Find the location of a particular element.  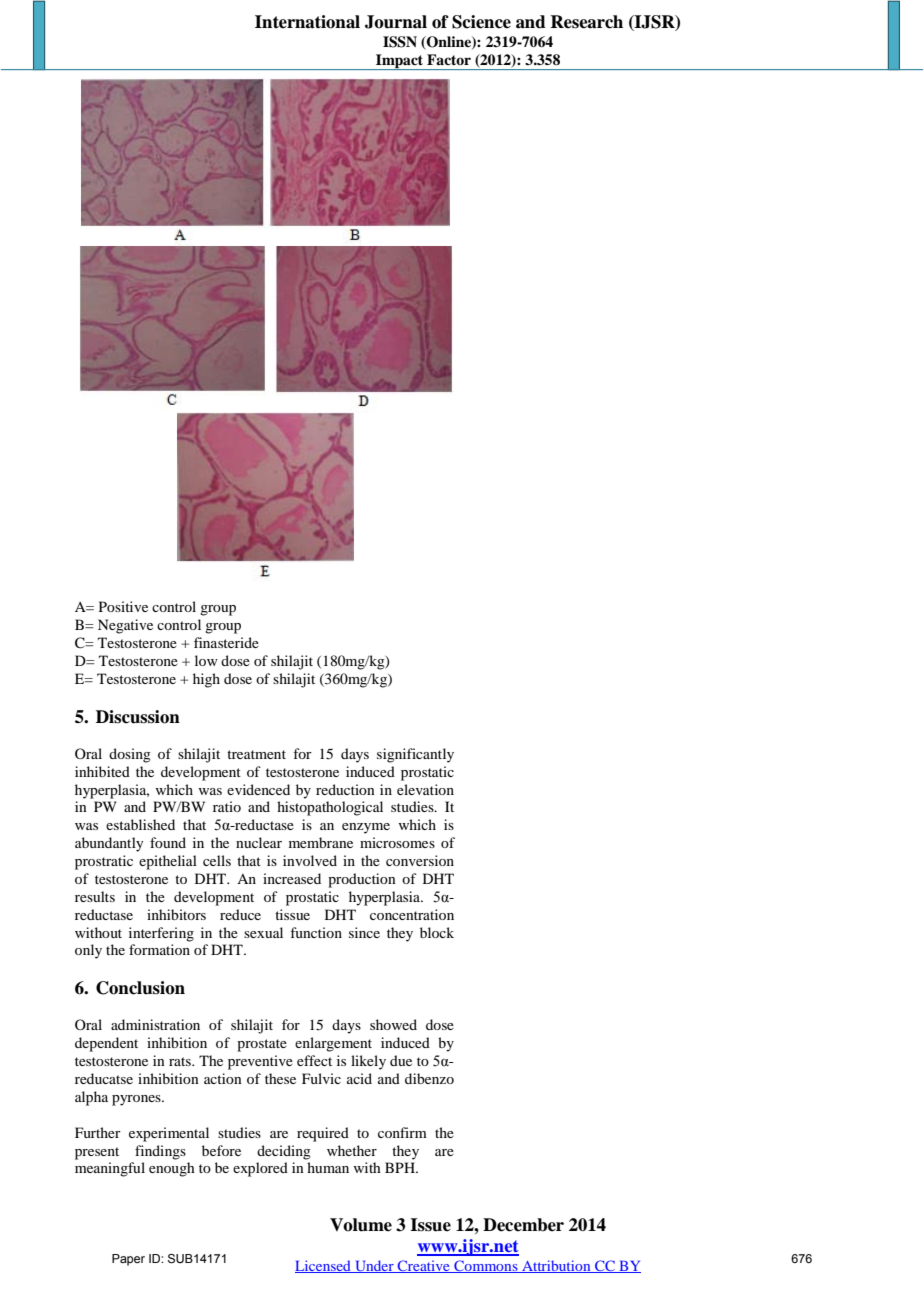

Science is located at coordinates (481, 22).
